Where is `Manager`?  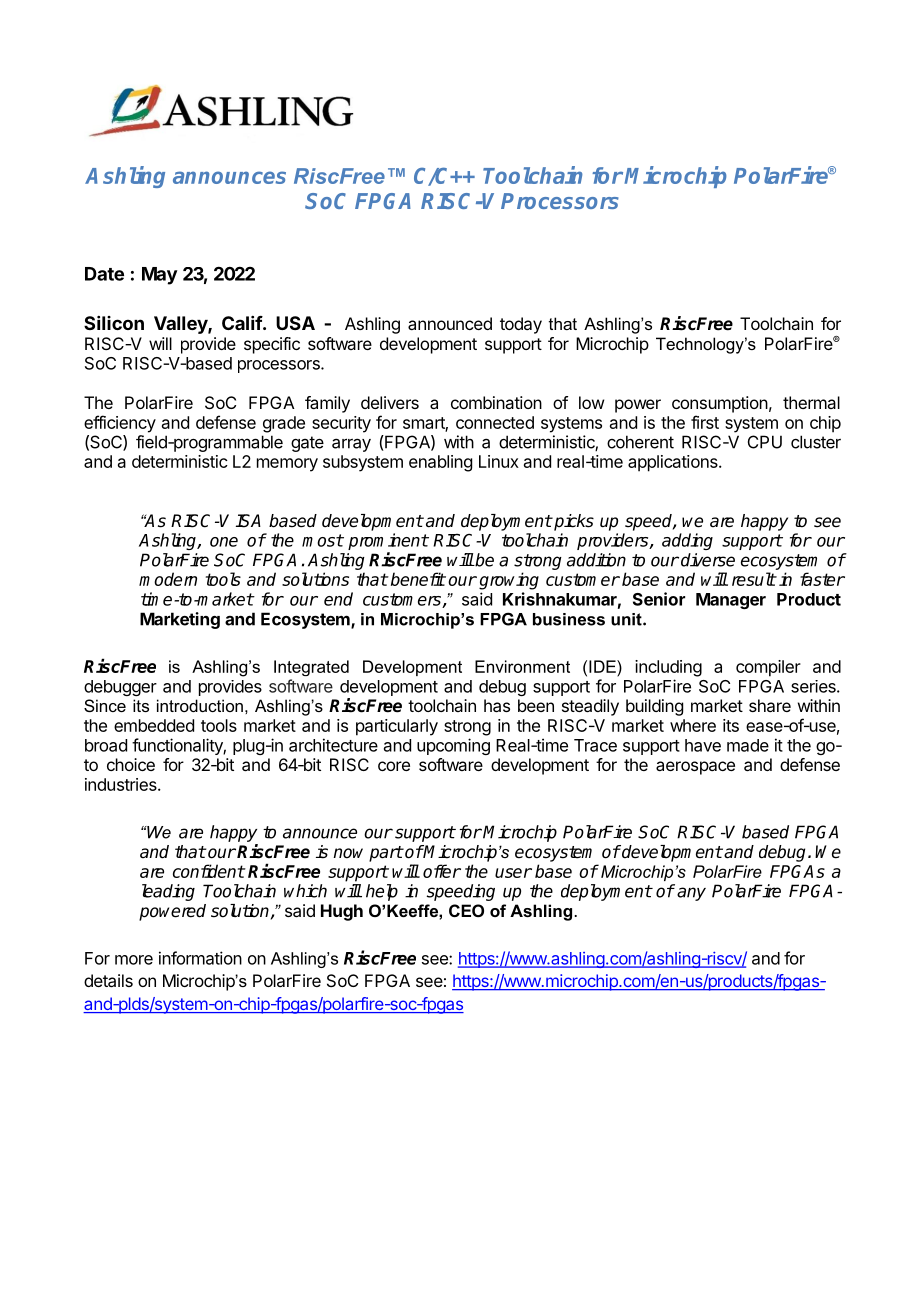
Manager is located at coordinates (731, 601).
